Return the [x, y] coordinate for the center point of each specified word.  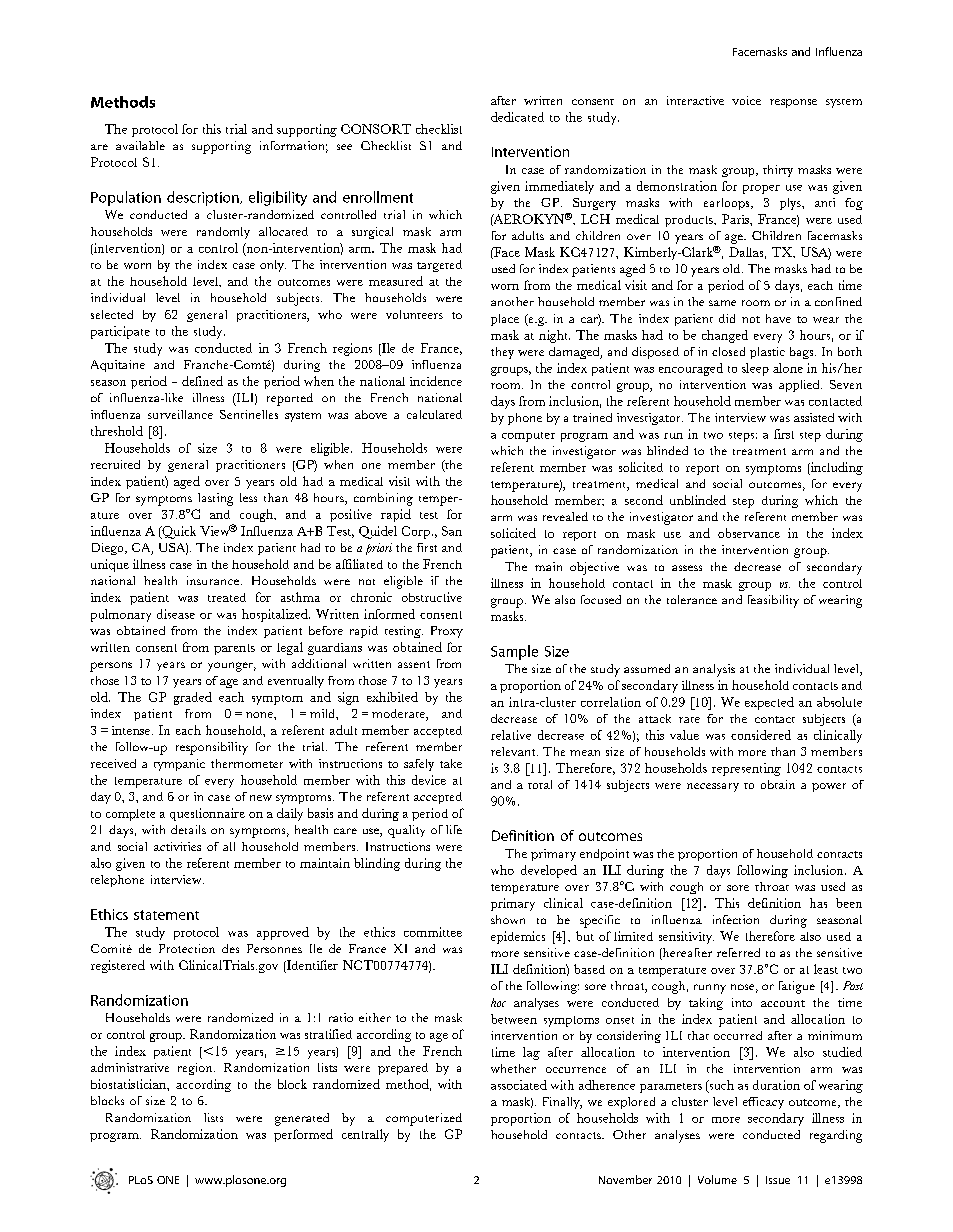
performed [303, 1135]
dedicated [517, 117]
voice [746, 100]
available [140, 145]
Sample [514, 652]
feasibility [773, 601]
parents [234, 649]
